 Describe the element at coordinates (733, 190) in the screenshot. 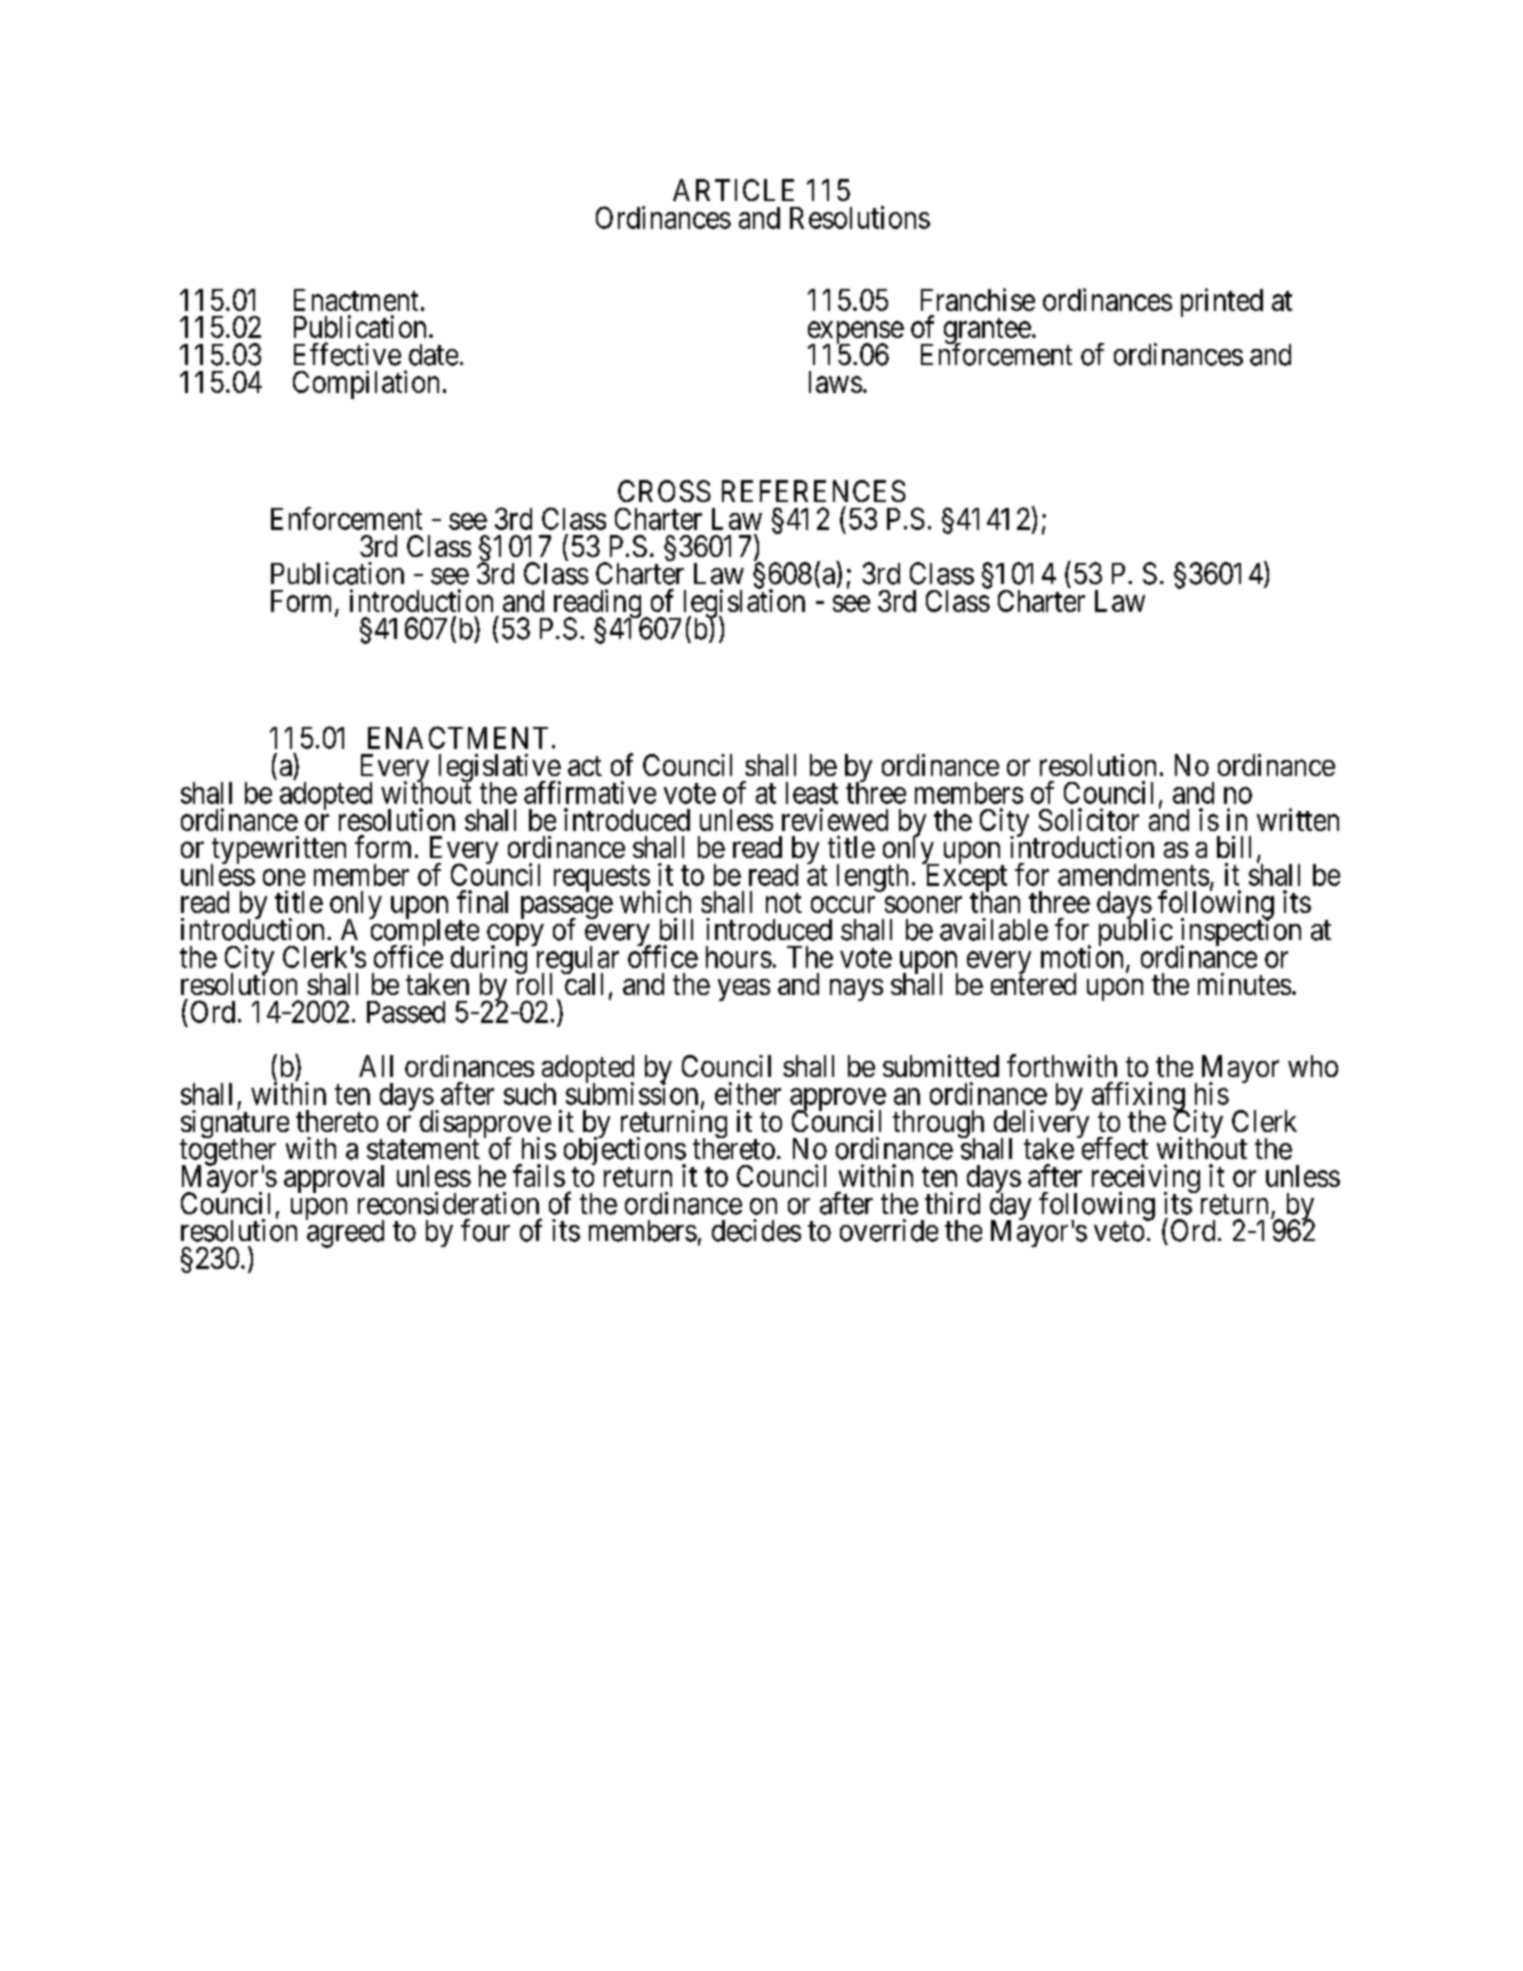

I see `ARTICLE` at that location.
